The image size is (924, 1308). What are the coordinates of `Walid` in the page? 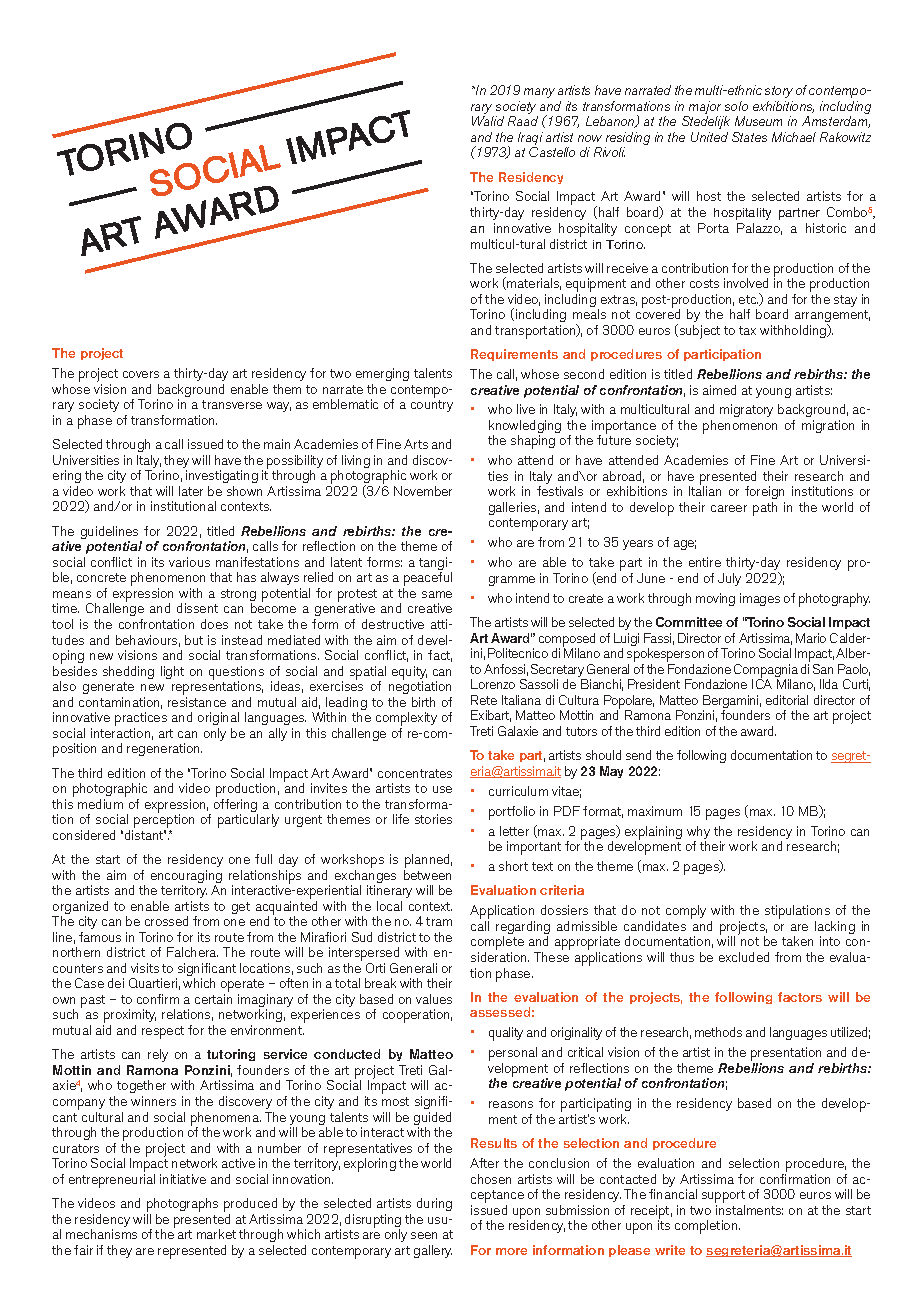 It's located at (488, 121).
